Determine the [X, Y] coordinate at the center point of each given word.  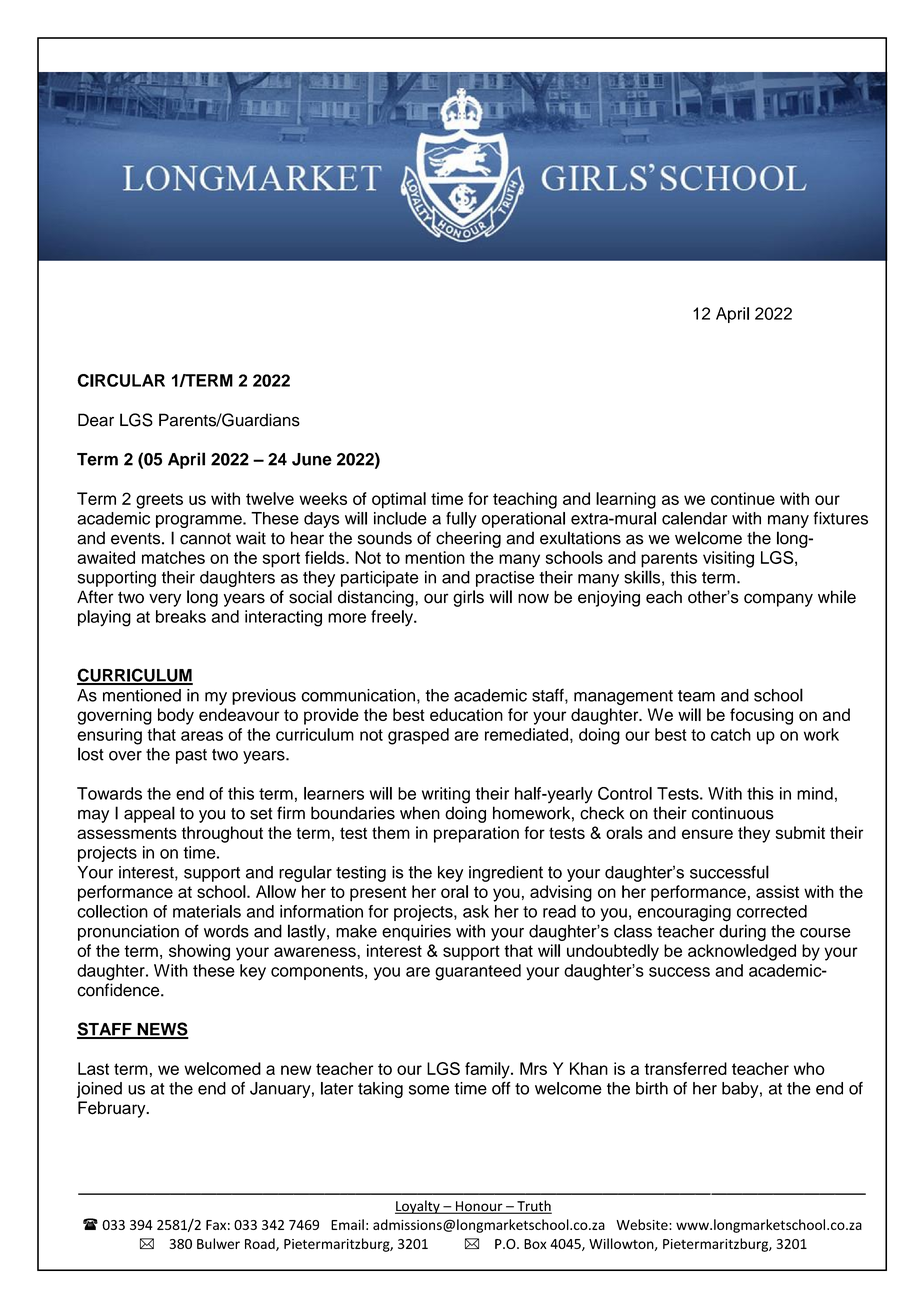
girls [468, 598]
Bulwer [218, 1243]
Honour [479, 1207]
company [778, 600]
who [809, 1068]
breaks [181, 616]
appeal [149, 814]
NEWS [162, 1030]
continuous [733, 813]
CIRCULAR [121, 380]
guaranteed [478, 972]
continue [743, 498]
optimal [399, 500]
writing [446, 795]
